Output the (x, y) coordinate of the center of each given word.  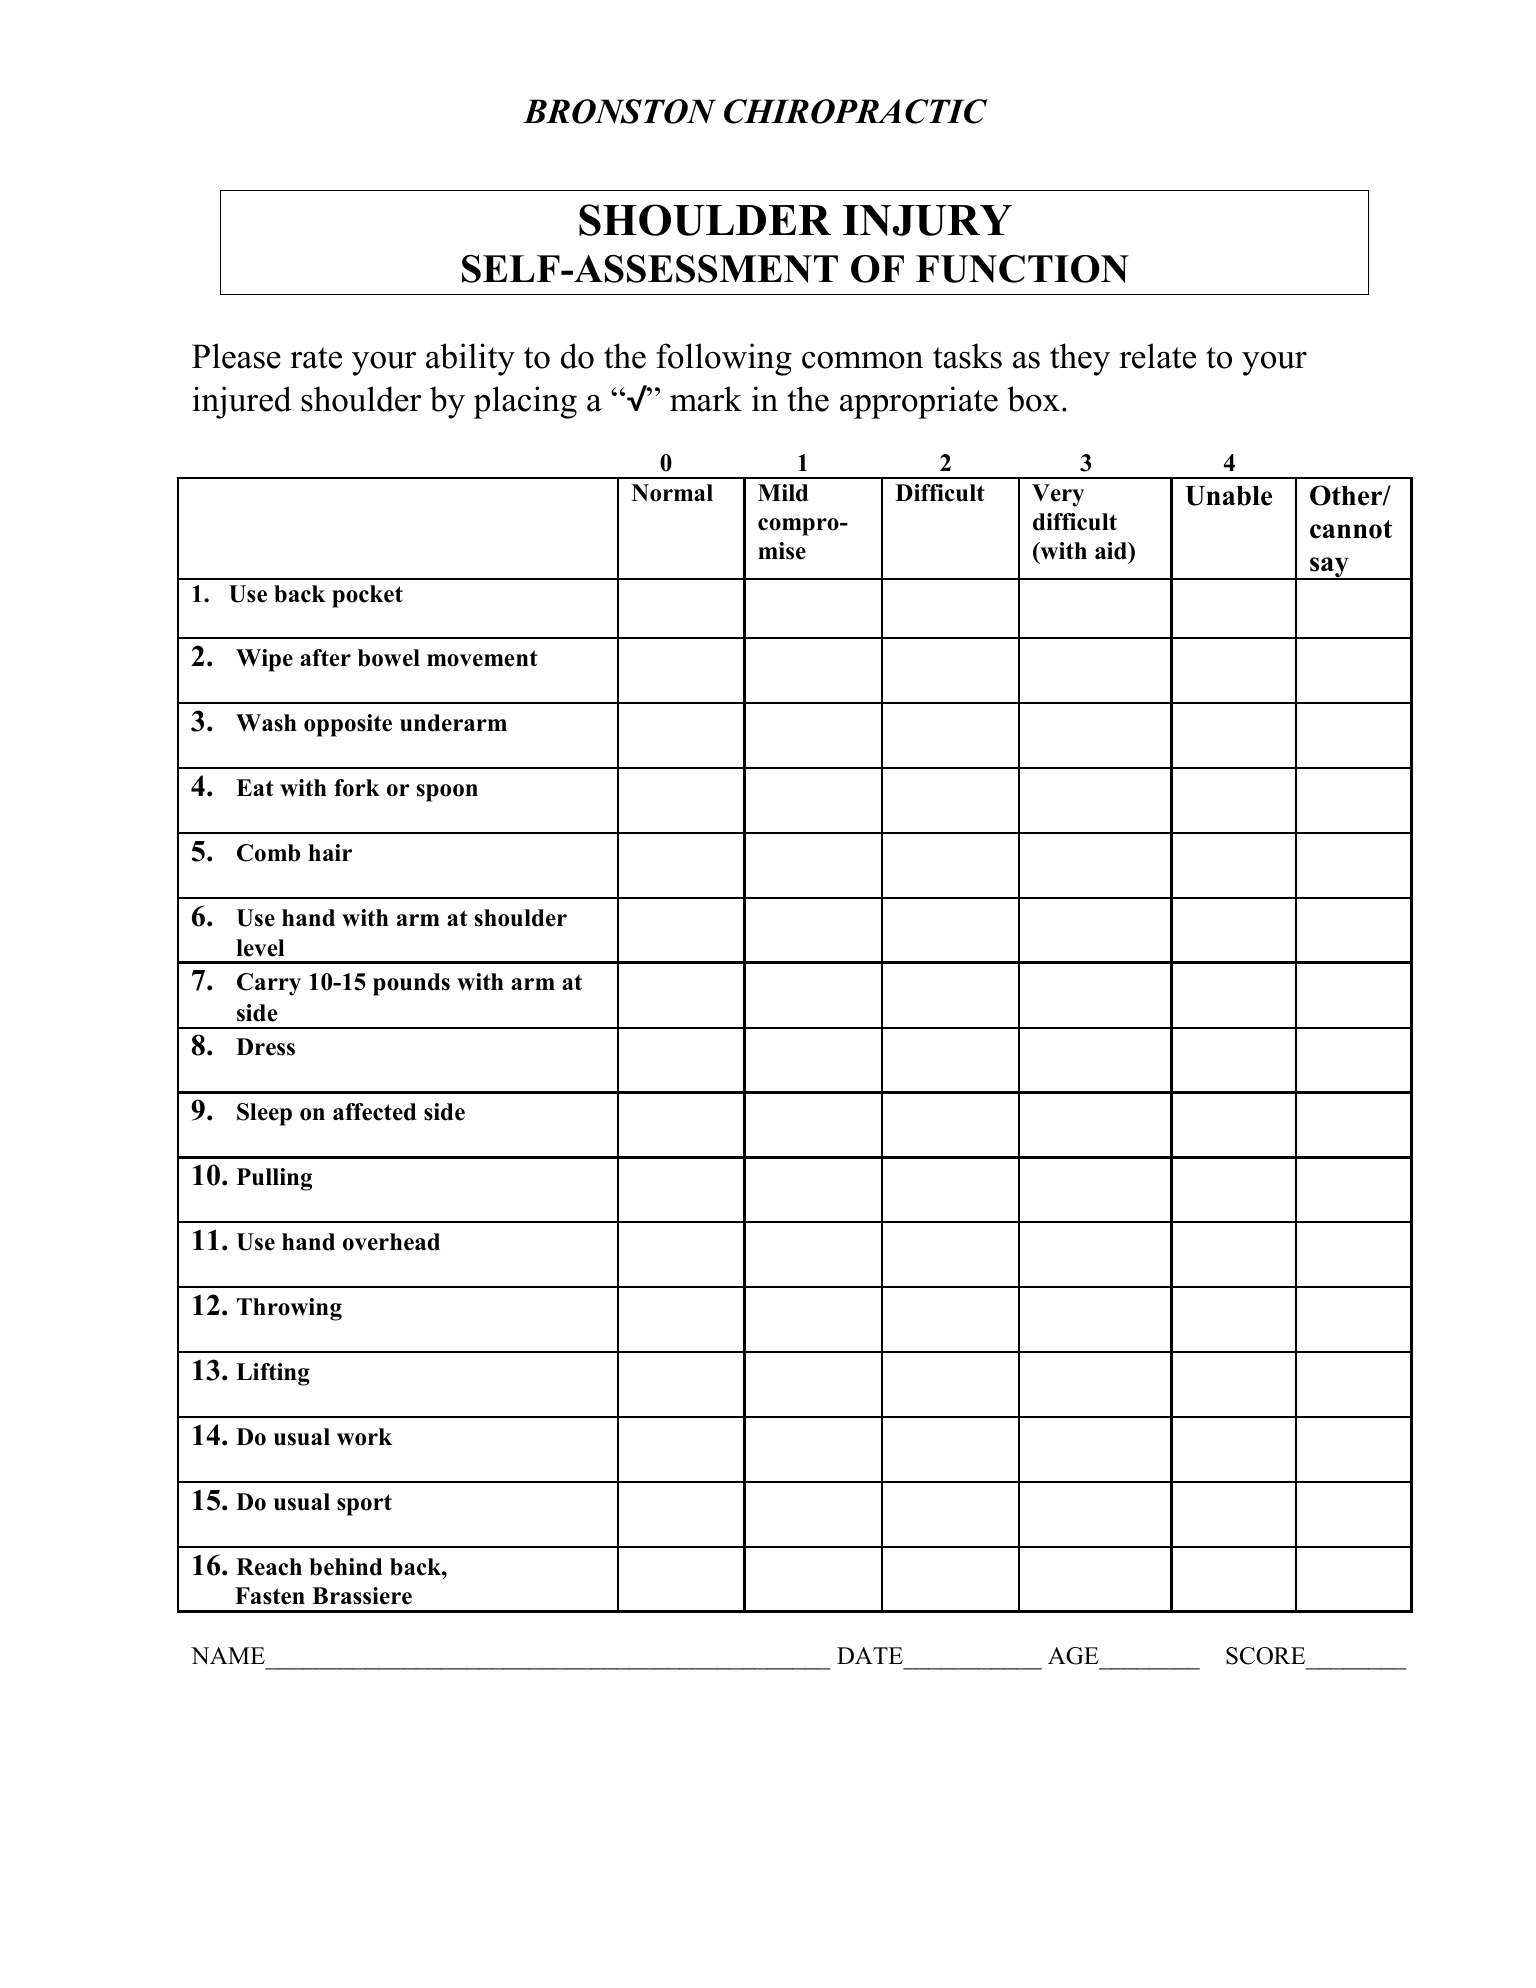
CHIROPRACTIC (855, 111)
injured (242, 402)
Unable (1228, 496)
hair (330, 852)
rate (316, 358)
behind (345, 1567)
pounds (411, 984)
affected (374, 1112)
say (1329, 568)
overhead (391, 1242)
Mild (783, 493)
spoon (447, 793)
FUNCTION (1022, 269)
